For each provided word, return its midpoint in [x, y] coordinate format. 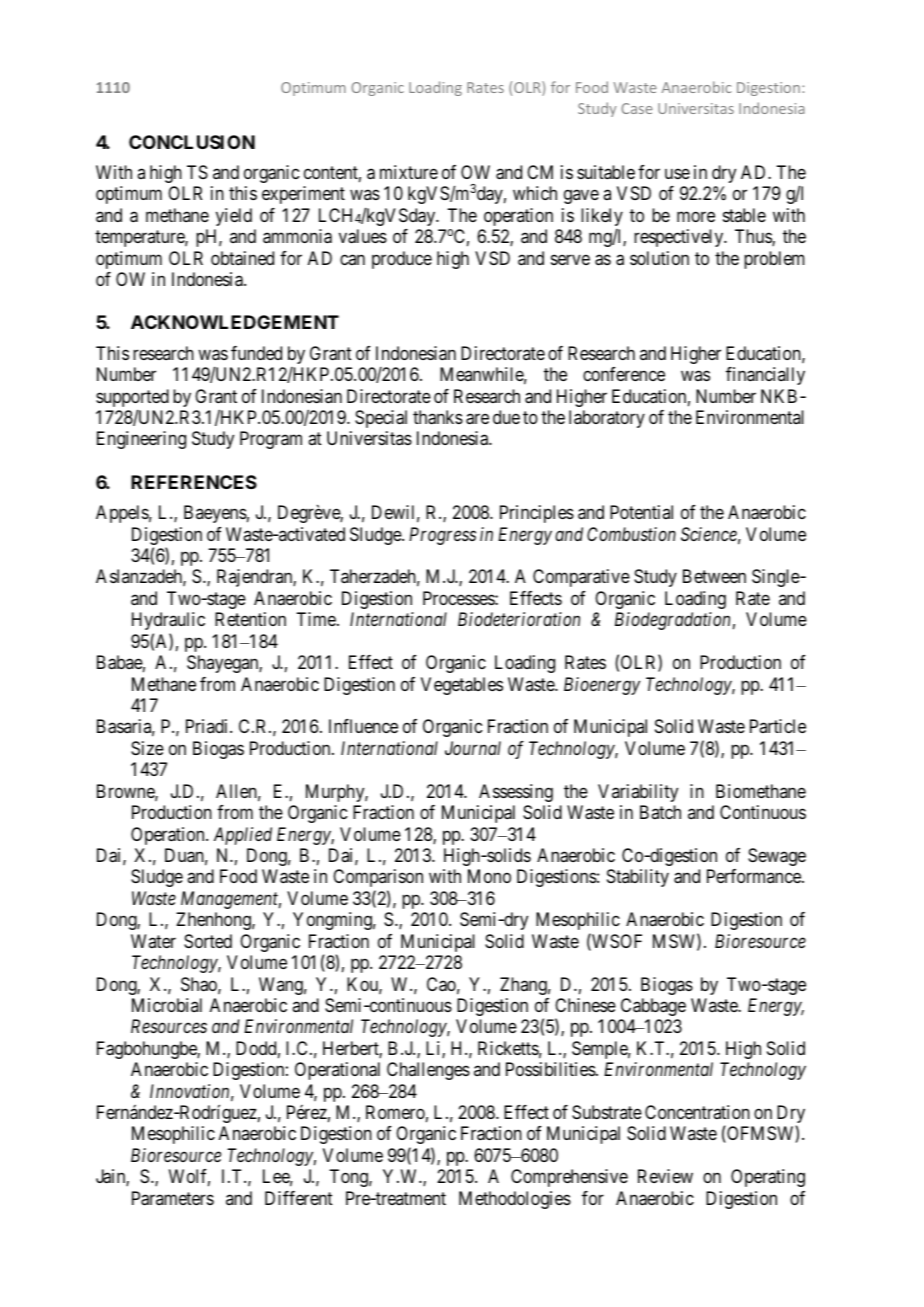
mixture [409, 172]
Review [665, 1176]
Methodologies [515, 1200]
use [677, 173]
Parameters [173, 1198]
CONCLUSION [192, 142]
